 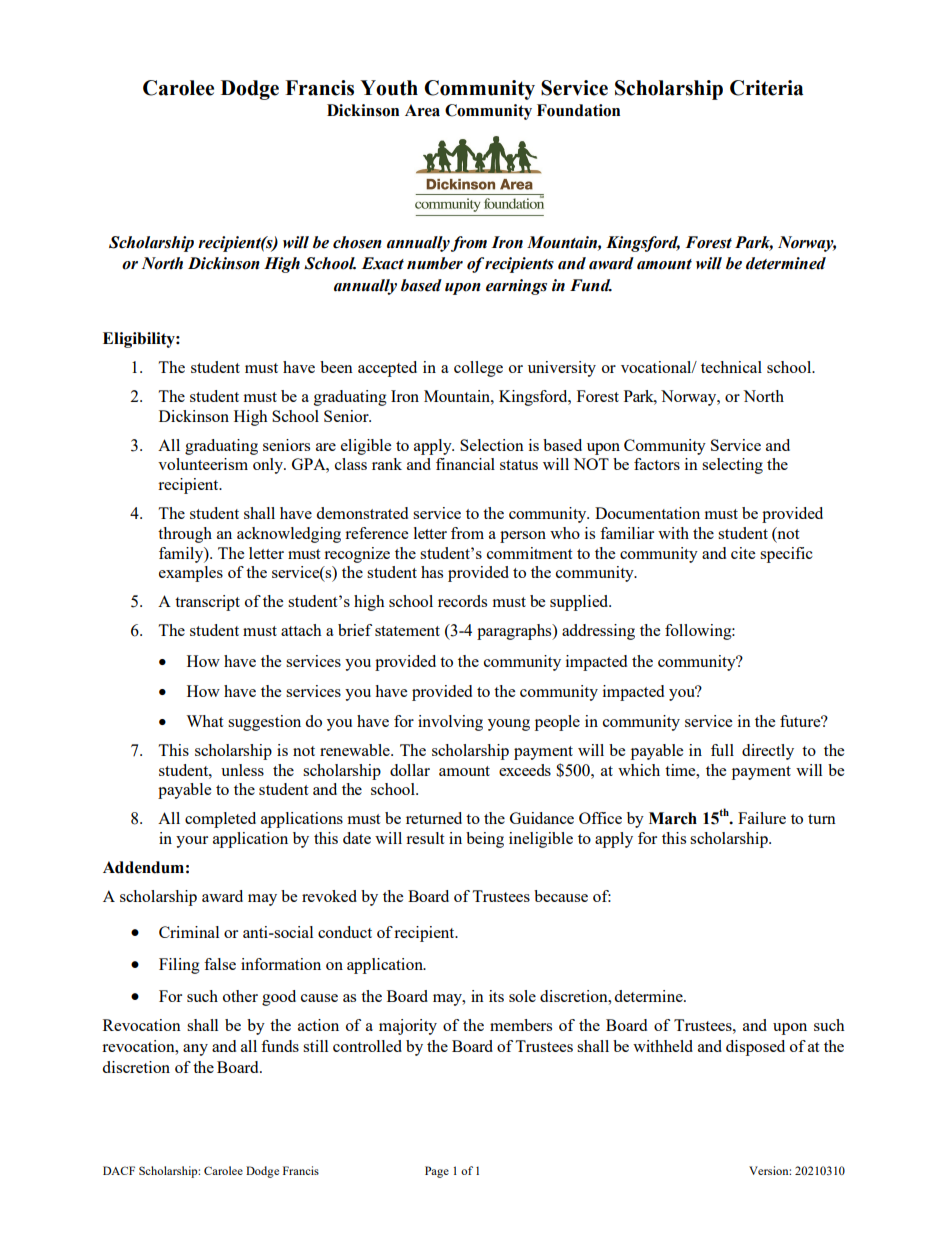 What do you see at coordinates (301, 630) in the screenshot?
I see `attach` at bounding box center [301, 630].
